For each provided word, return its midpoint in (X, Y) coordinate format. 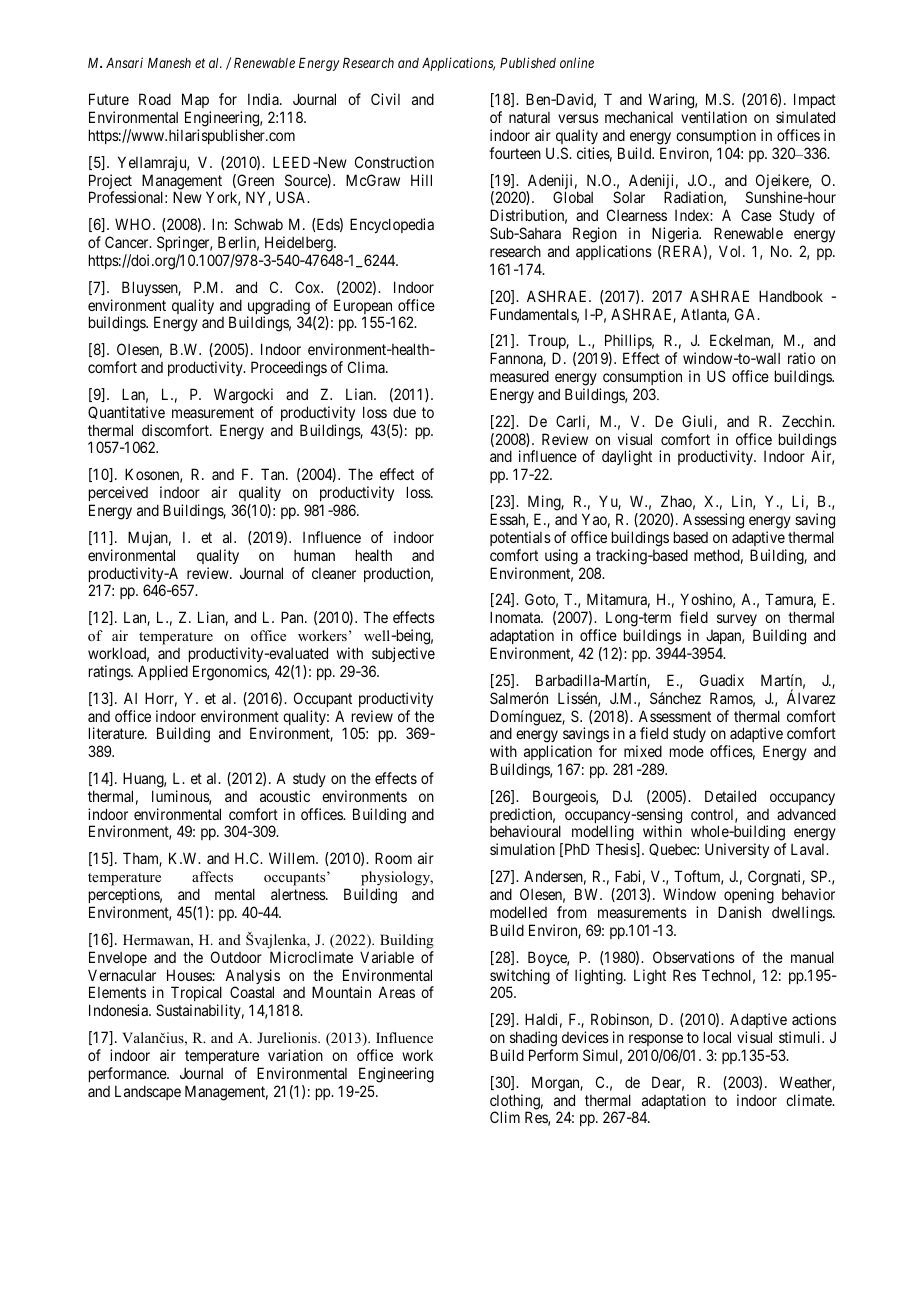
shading (533, 1039)
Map (196, 102)
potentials (520, 538)
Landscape (148, 1092)
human (314, 555)
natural (529, 117)
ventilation (714, 117)
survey (737, 622)
